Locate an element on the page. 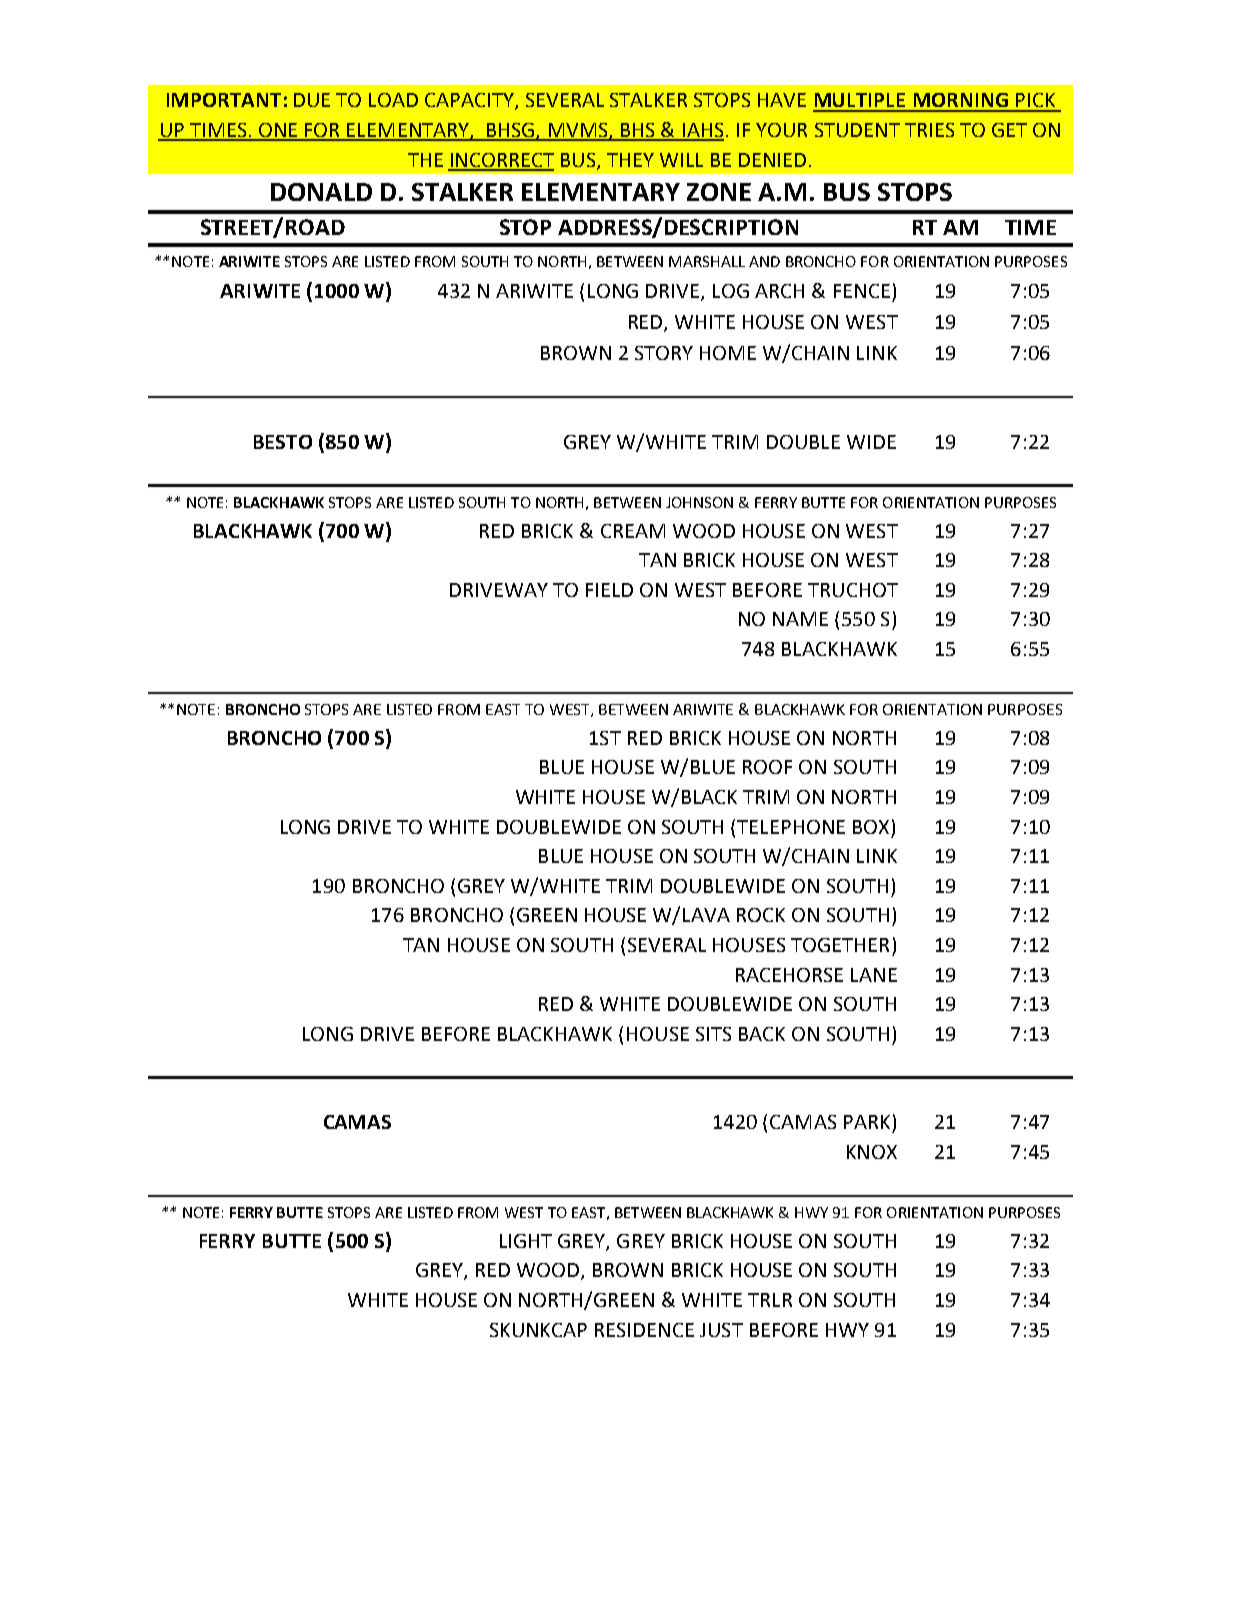 This document has width=1247, height=1614. FIELD is located at coordinates (609, 590).
